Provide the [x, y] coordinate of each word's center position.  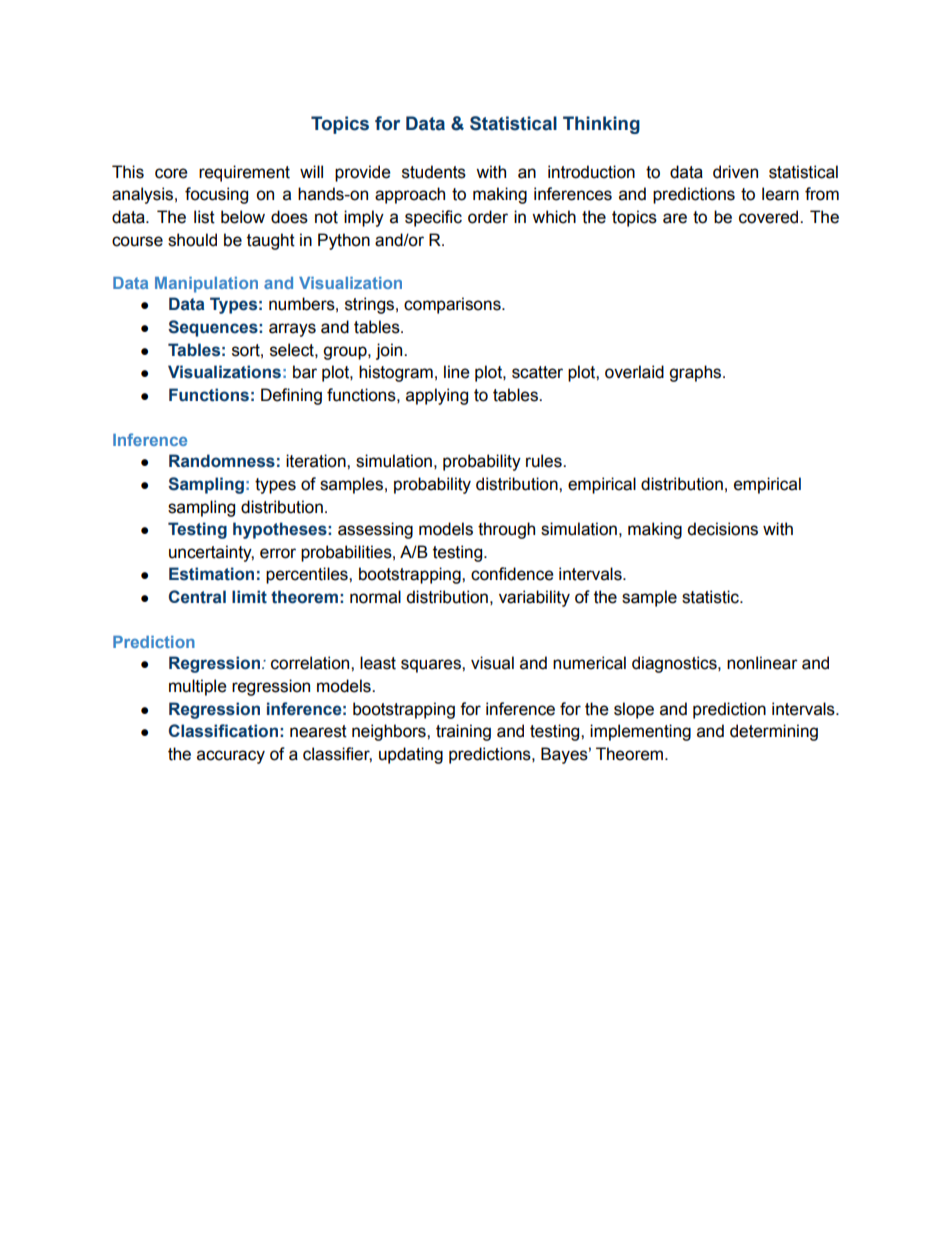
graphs [696, 373]
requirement [244, 173]
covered [770, 217]
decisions [722, 529]
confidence [512, 574]
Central [197, 597]
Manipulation [206, 285]
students [434, 172]
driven [735, 172]
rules [545, 461]
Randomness [222, 461]
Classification [223, 731]
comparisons [453, 305]
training [463, 732]
